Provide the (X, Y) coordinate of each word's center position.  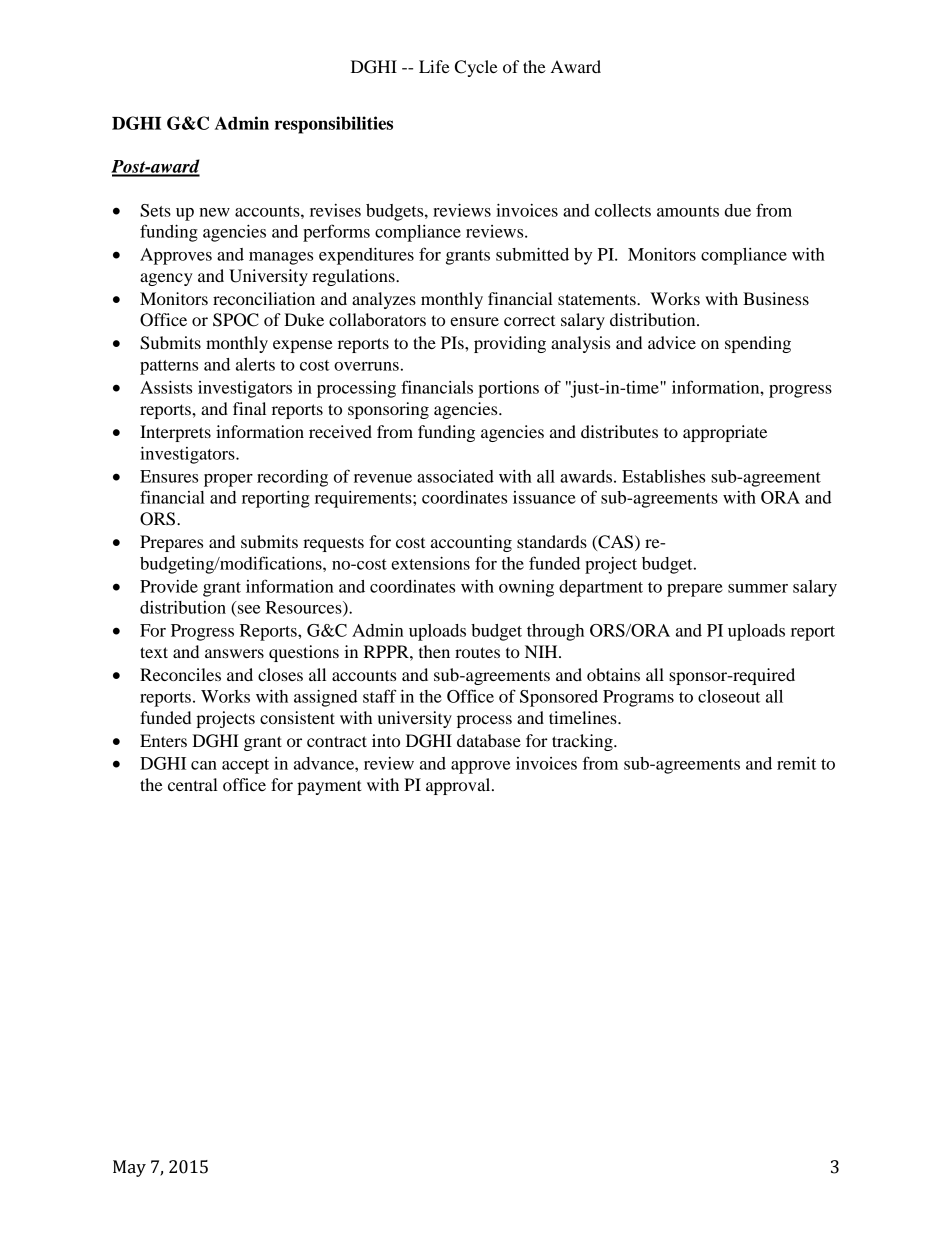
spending (758, 344)
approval (459, 786)
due (738, 210)
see (249, 609)
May (129, 1168)
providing (510, 344)
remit (796, 763)
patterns (169, 367)
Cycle (476, 68)
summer (758, 588)
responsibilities (334, 125)
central (193, 784)
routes (477, 652)
